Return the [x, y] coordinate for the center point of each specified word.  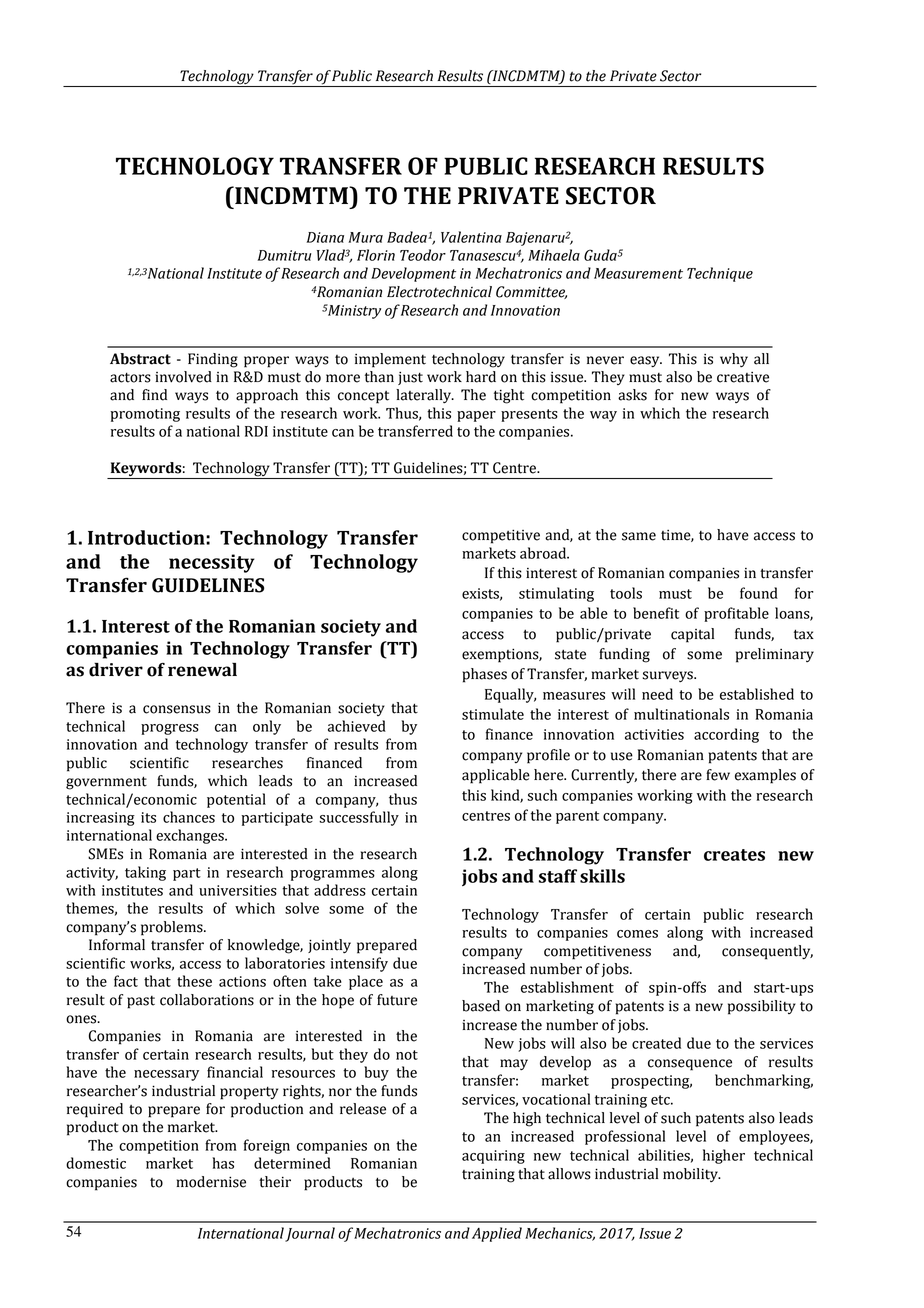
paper [476, 416]
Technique [720, 274]
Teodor [423, 255]
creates [734, 855]
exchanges [191, 836]
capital [692, 635]
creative [743, 377]
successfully [359, 818]
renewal [202, 670]
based [481, 1006]
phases [485, 675]
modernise [211, 1182]
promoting [145, 415]
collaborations [207, 1000]
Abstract [140, 359]
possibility [762, 1007]
